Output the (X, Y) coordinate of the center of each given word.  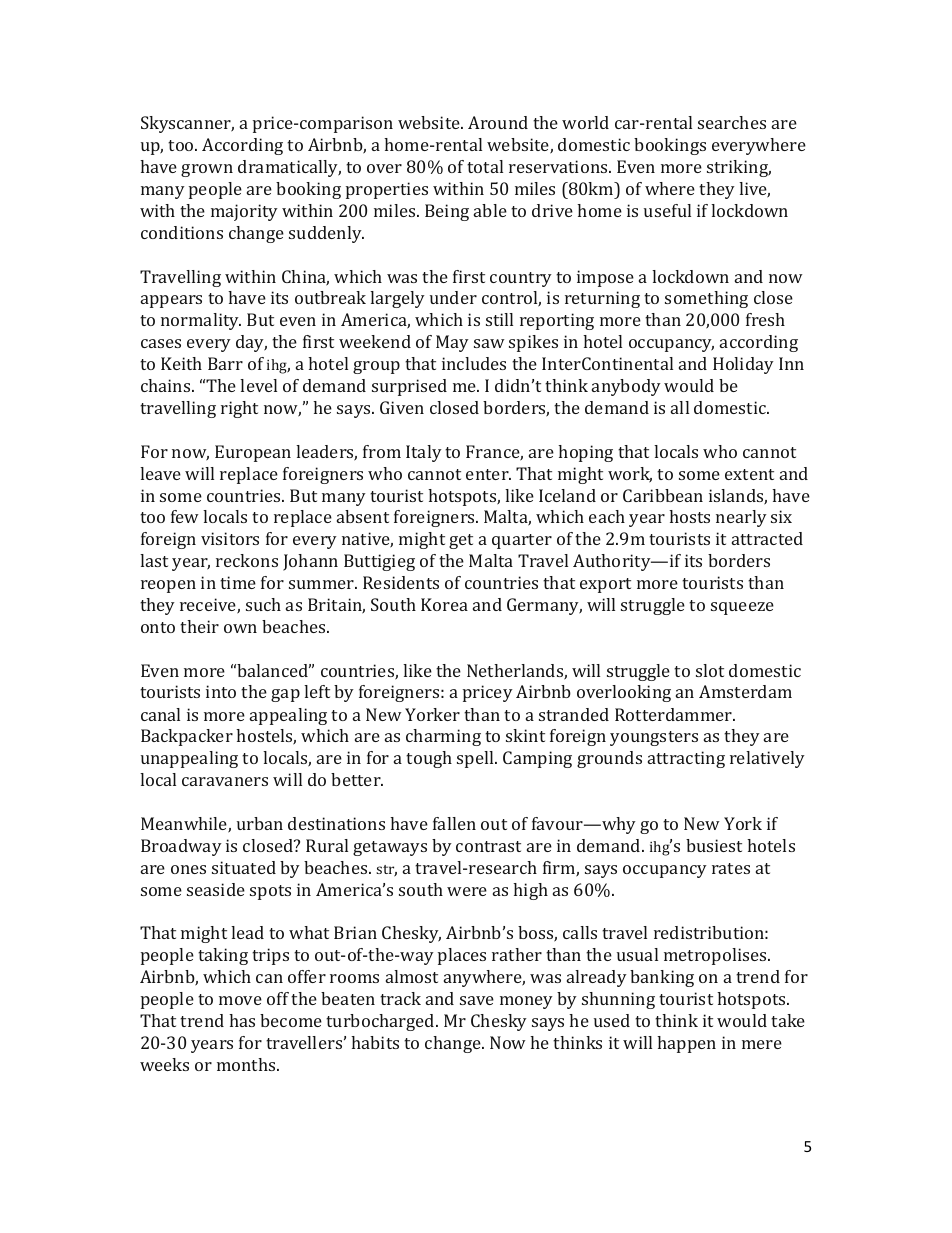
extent (749, 474)
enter (488, 474)
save (477, 1000)
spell (476, 759)
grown (207, 170)
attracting (686, 759)
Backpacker (187, 737)
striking (739, 168)
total (485, 166)
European (253, 453)
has (242, 1020)
